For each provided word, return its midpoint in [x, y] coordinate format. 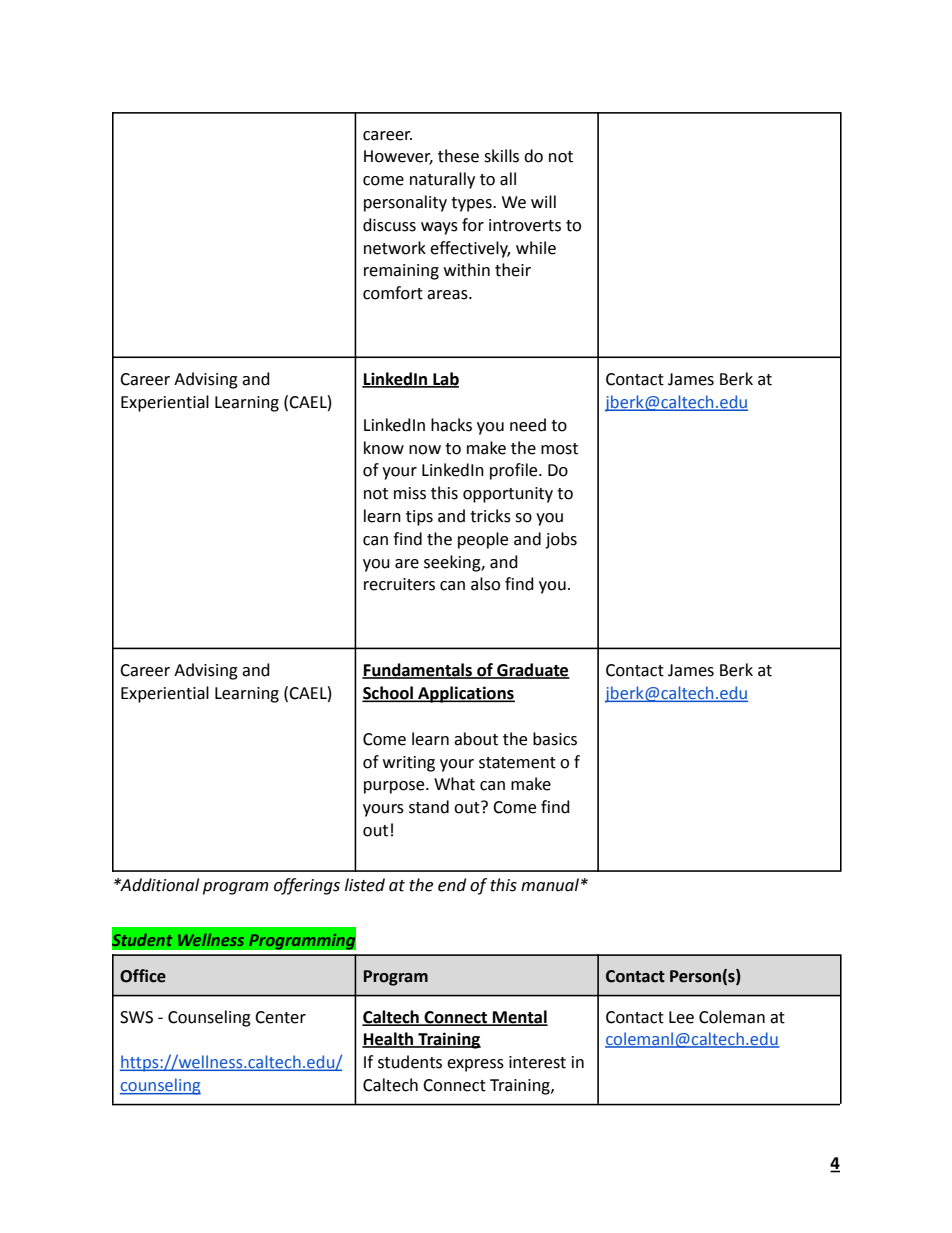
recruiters [399, 584]
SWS [136, 1017]
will [543, 201]
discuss [389, 225]
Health [389, 1040]
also [485, 584]
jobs [561, 540]
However [398, 157]
